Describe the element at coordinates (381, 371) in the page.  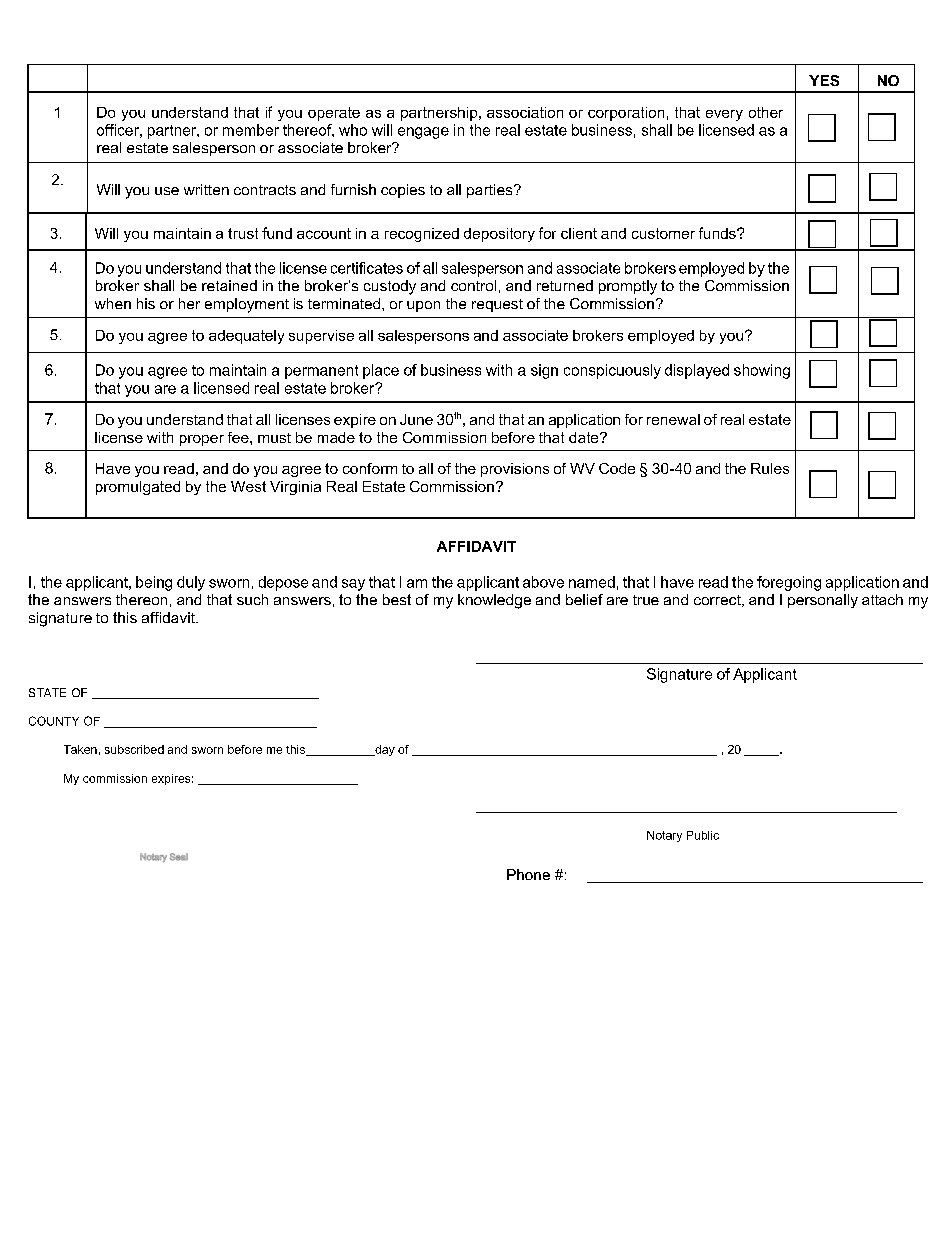
I see `place` at that location.
